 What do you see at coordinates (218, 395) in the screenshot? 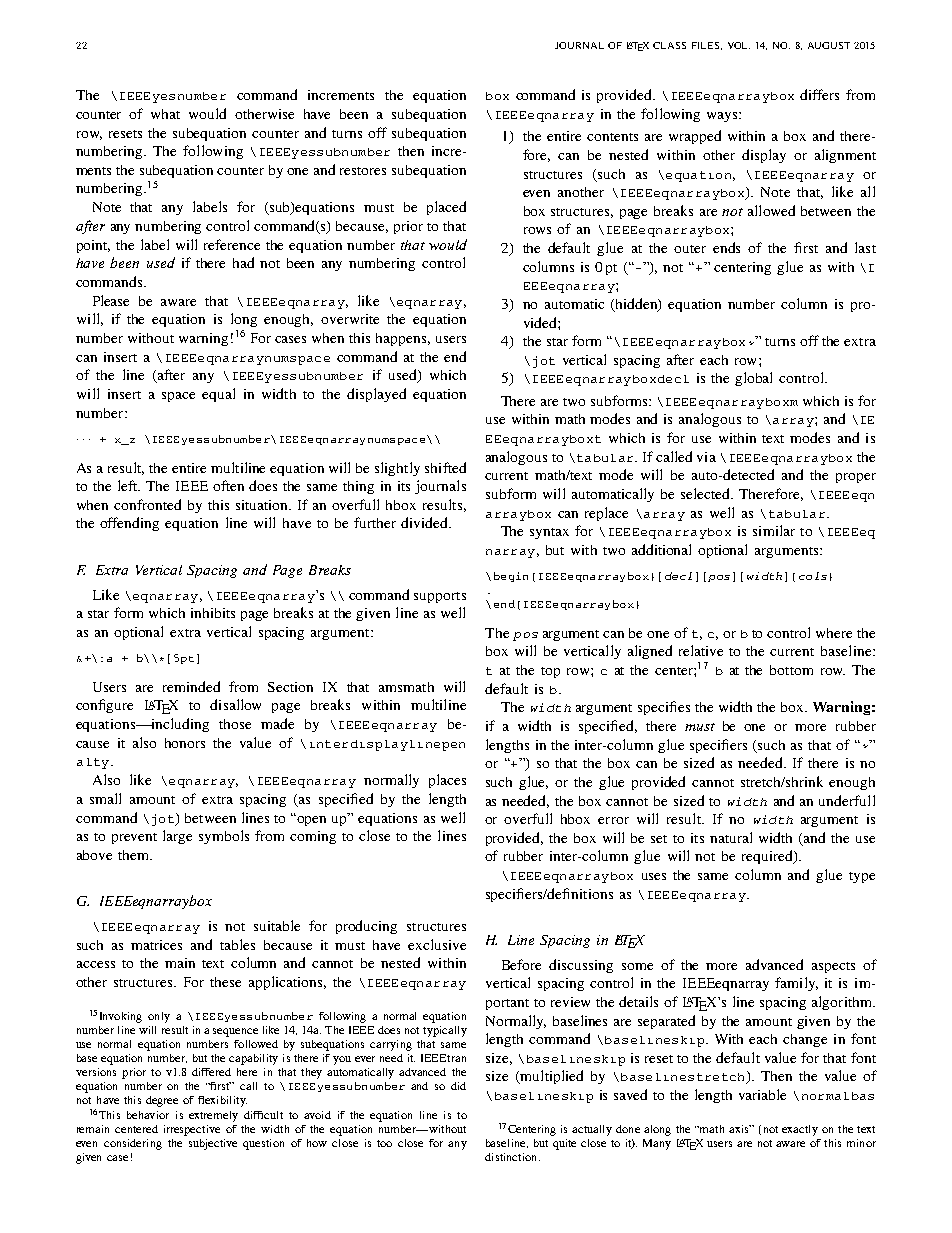
I see `equal` at bounding box center [218, 395].
